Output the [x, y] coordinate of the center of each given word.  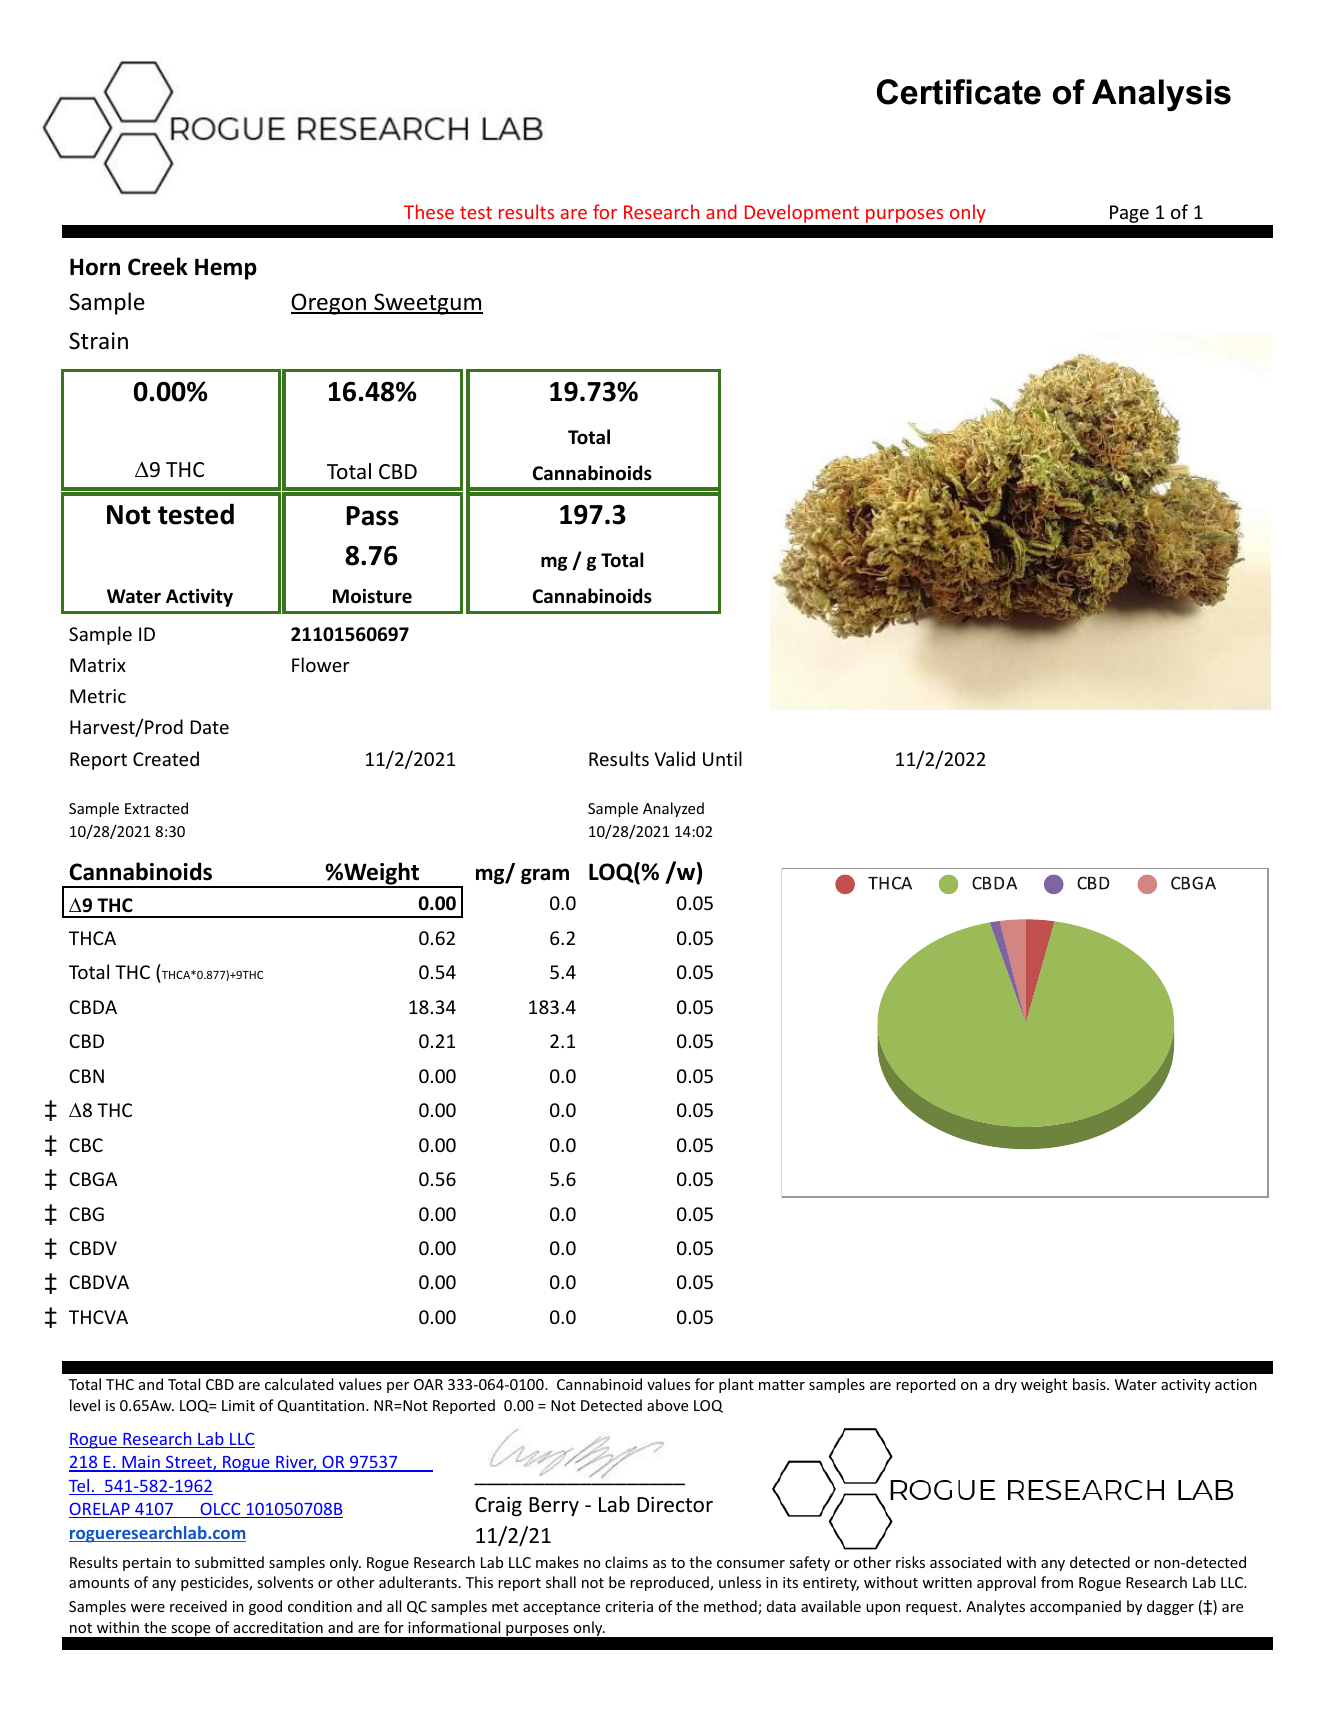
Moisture [372, 596]
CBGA [93, 1179]
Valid [675, 758]
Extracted [156, 808]
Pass [373, 516]
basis [1090, 1384]
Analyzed [673, 809]
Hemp [226, 269]
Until [722, 758]
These [429, 211]
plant [736, 1385]
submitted [229, 1562]
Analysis [1161, 95]
